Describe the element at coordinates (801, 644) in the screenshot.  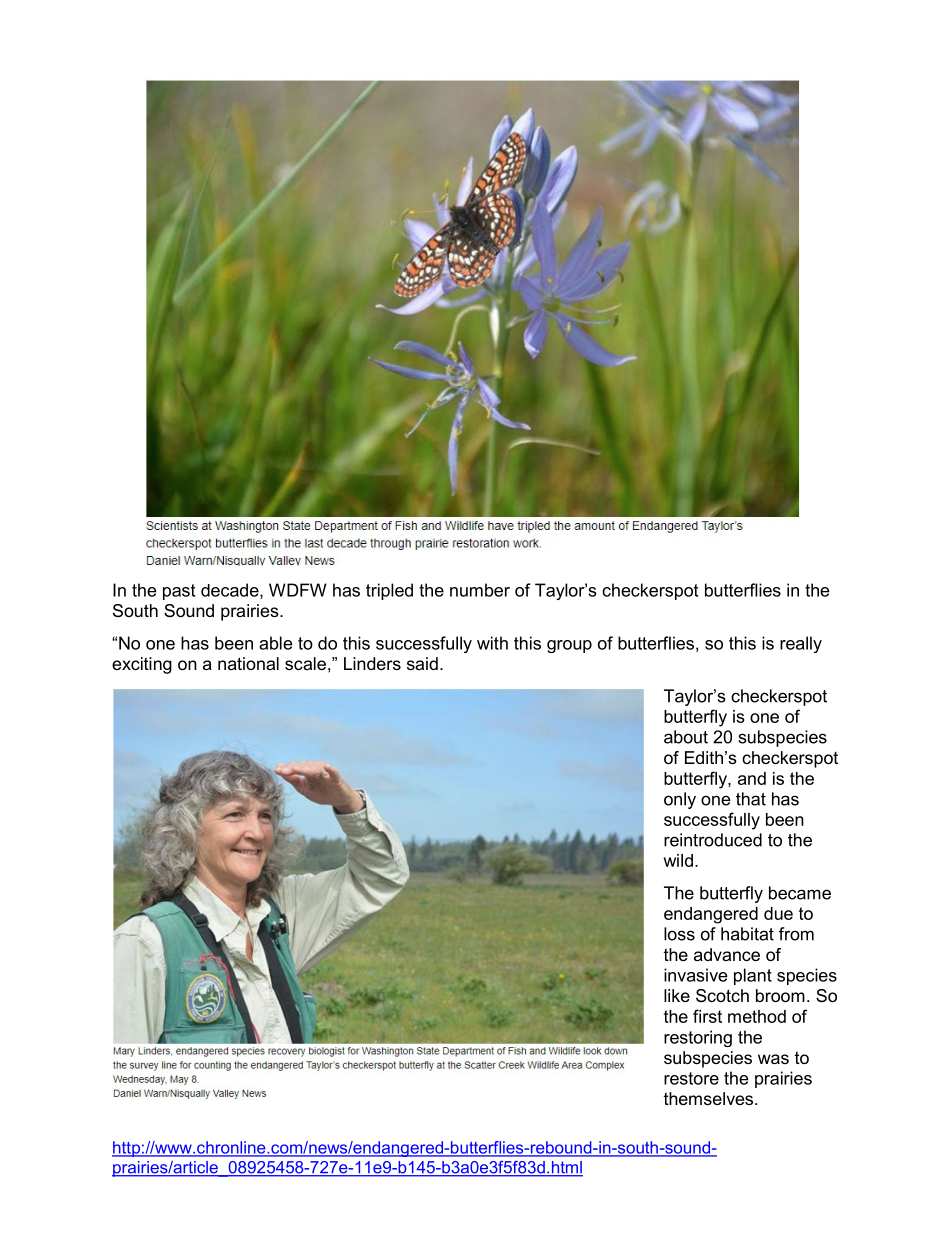
I see `really` at that location.
